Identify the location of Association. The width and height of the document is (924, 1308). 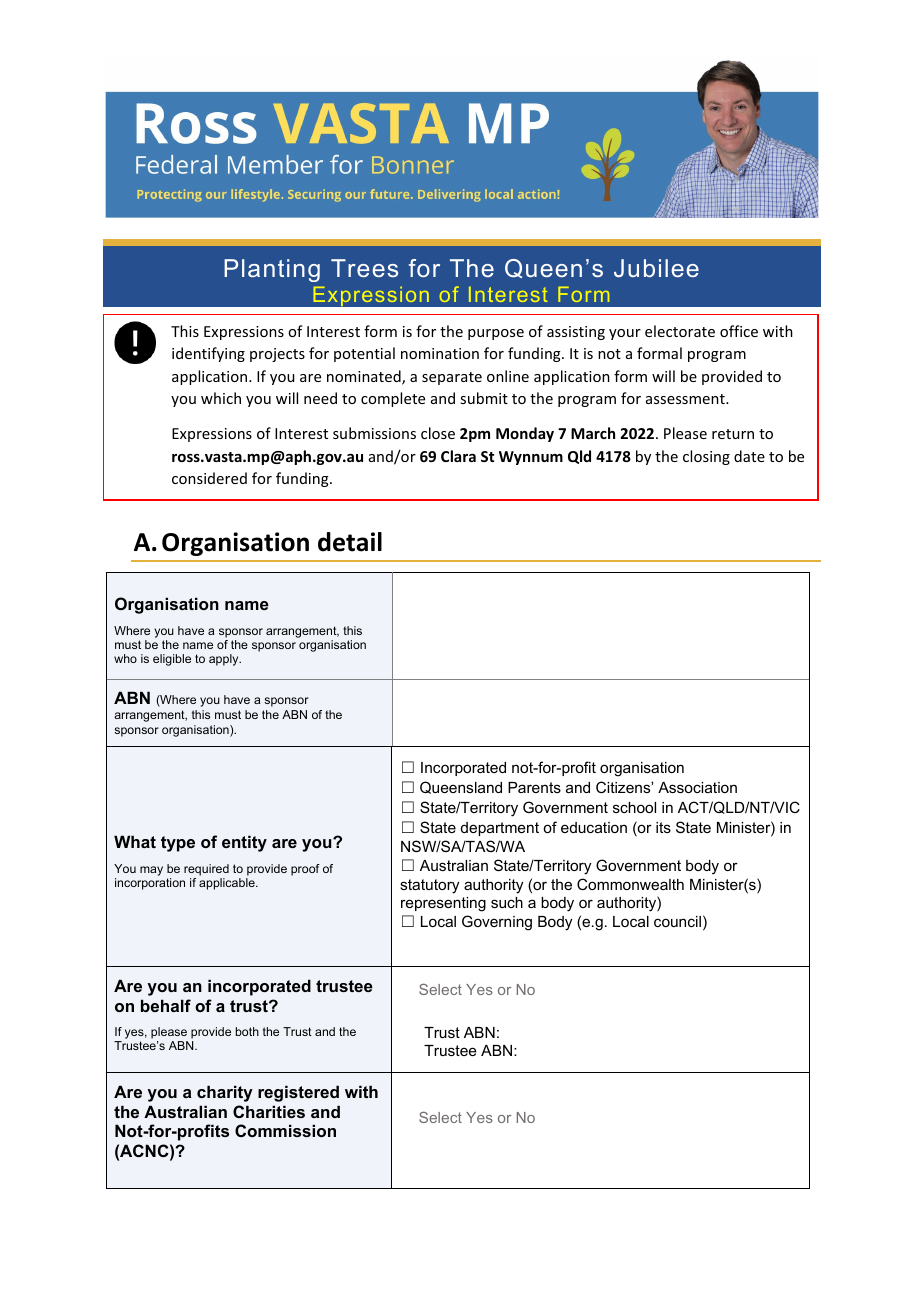
(697, 787).
